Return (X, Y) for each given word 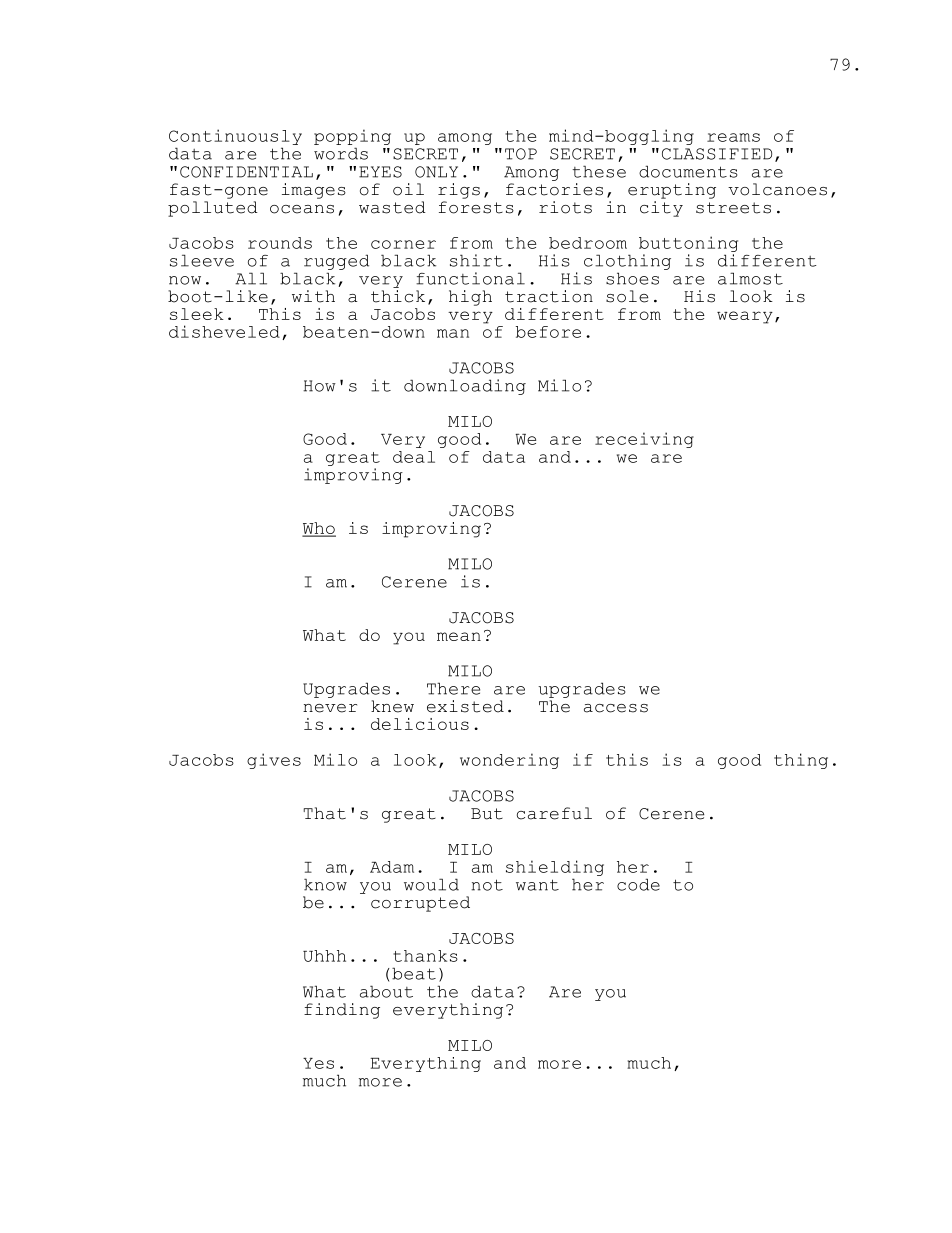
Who (319, 529)
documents (688, 171)
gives (274, 761)
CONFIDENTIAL (246, 172)
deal (414, 457)
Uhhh (324, 956)
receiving (644, 440)
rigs (459, 191)
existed (465, 706)
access (616, 708)
